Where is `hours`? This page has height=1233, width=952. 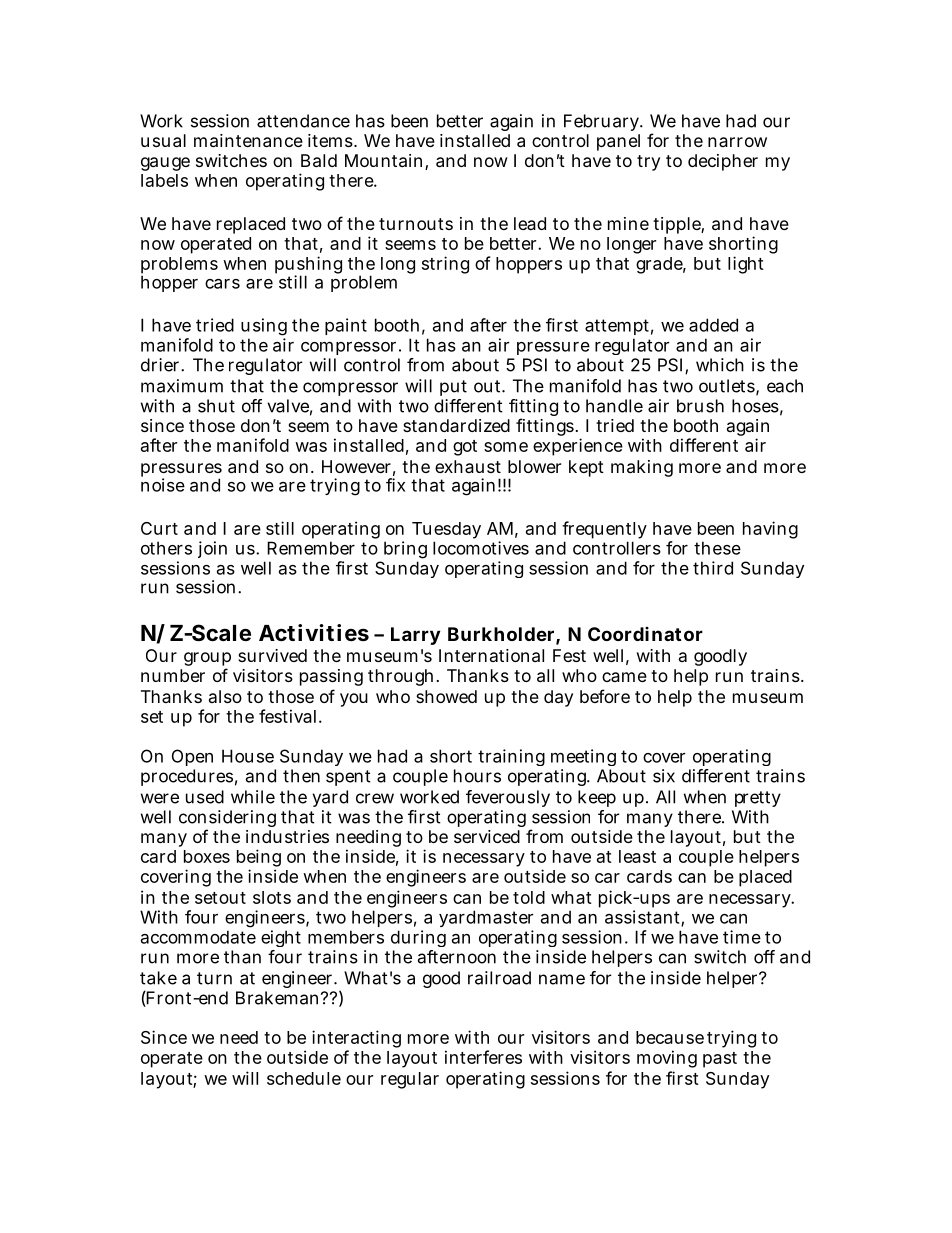 hours is located at coordinates (477, 776).
